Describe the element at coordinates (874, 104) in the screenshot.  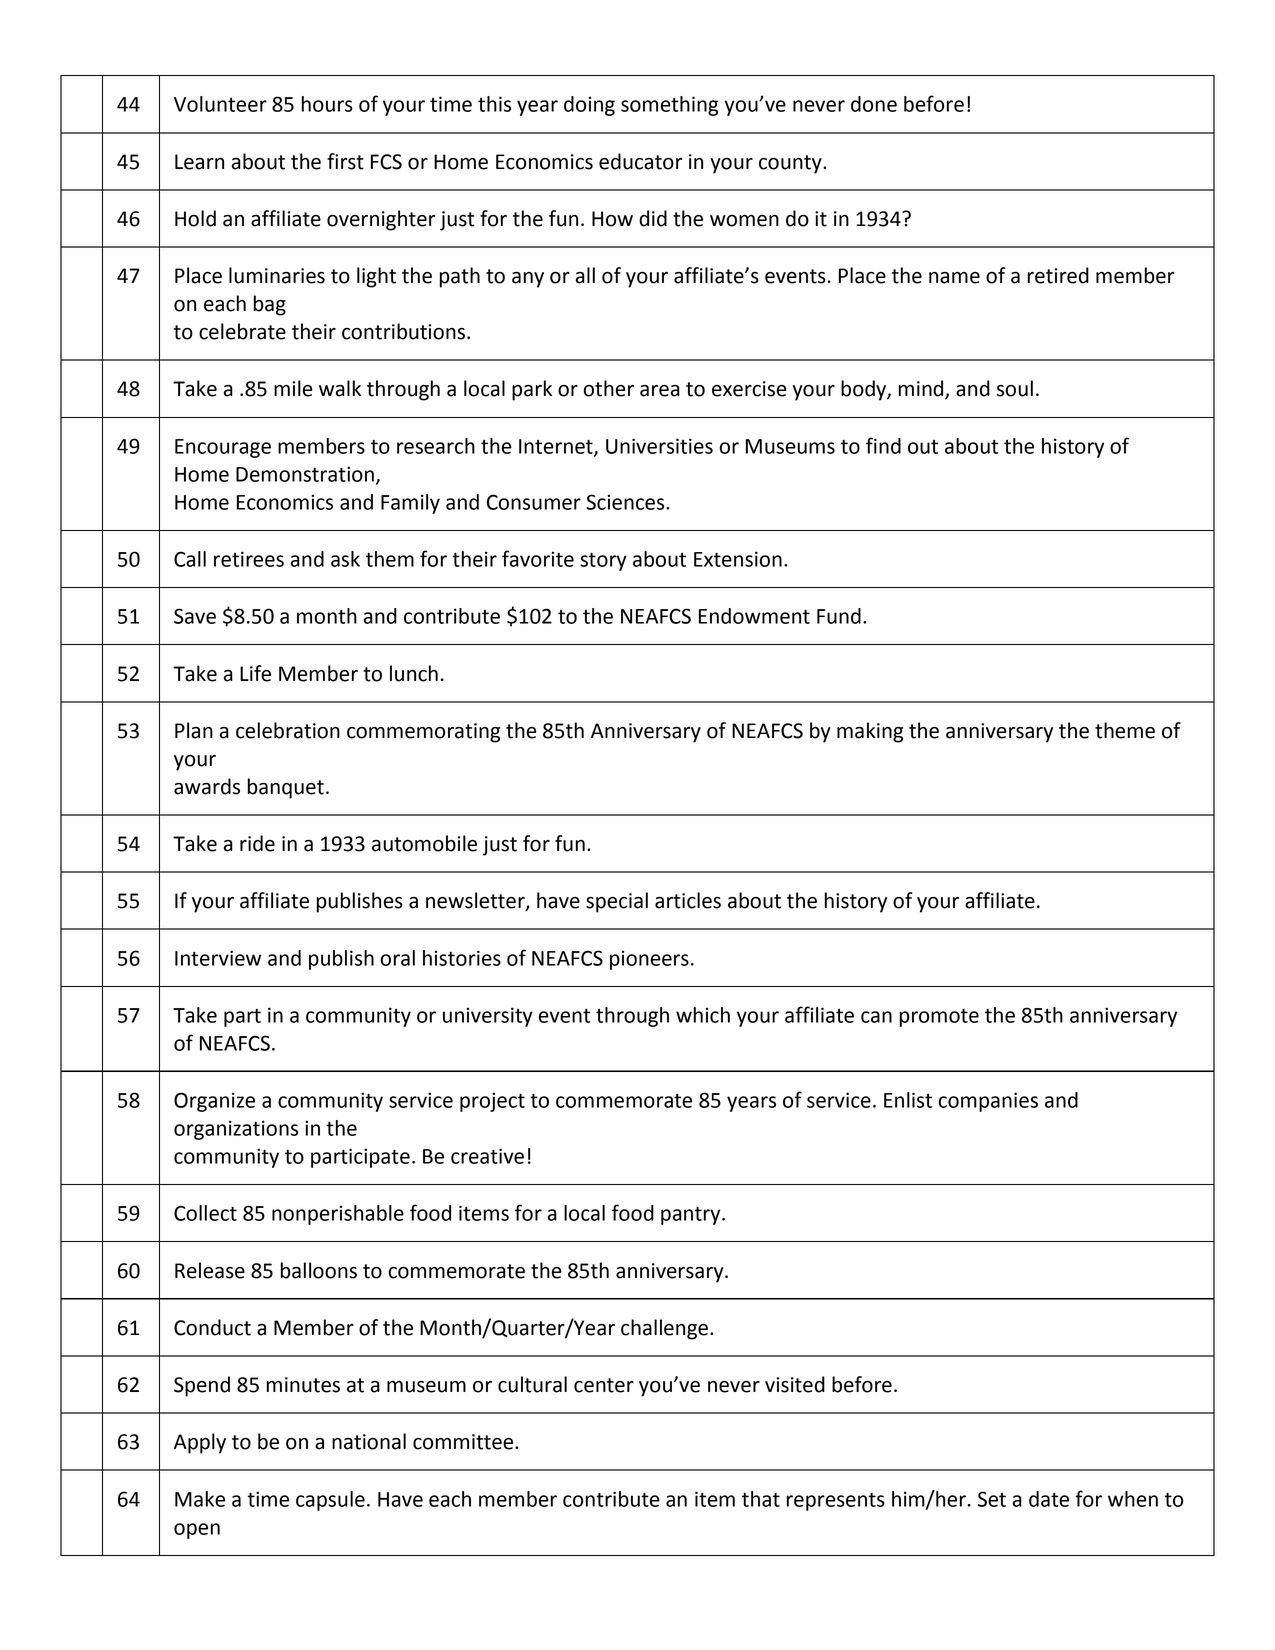
I see `done` at that location.
